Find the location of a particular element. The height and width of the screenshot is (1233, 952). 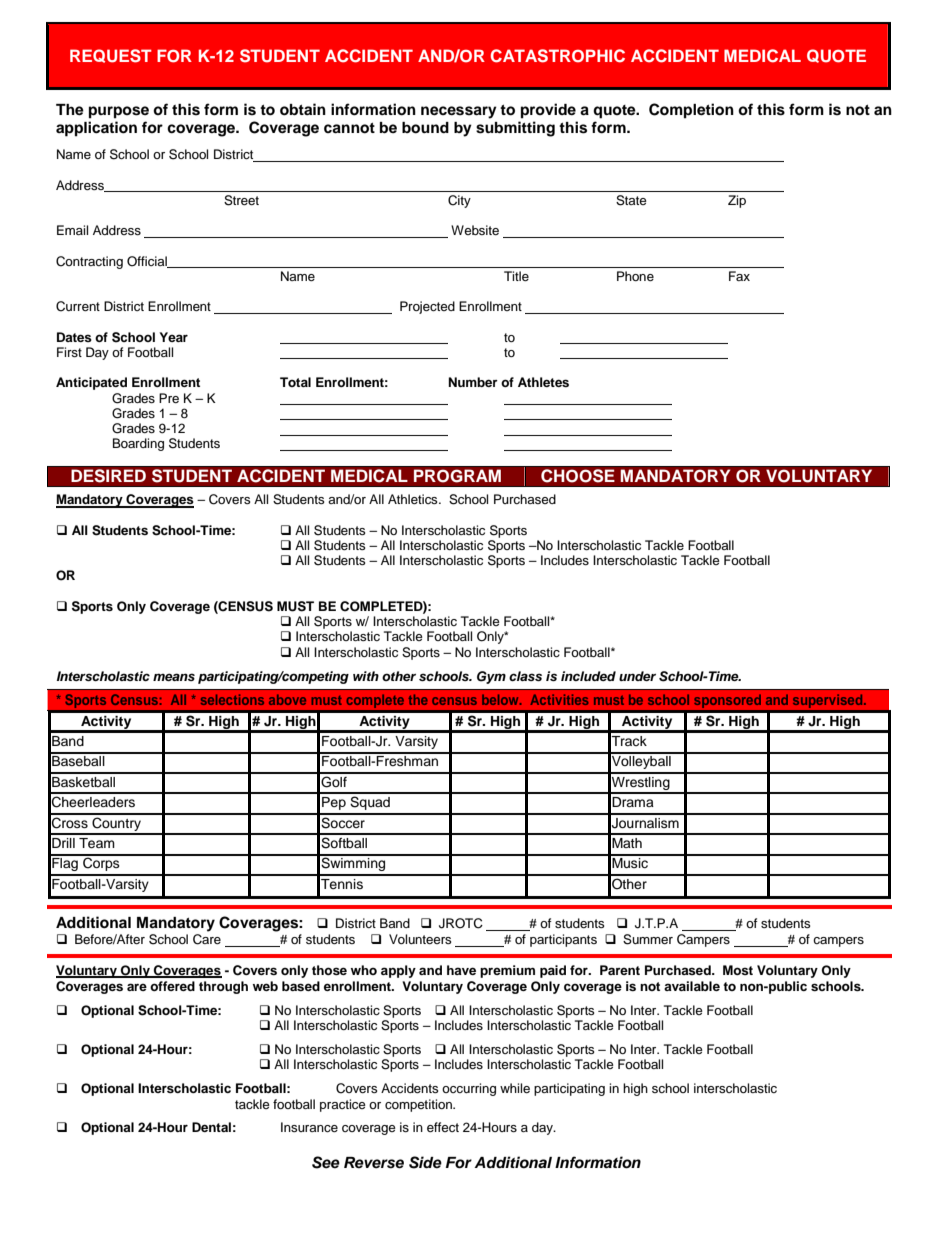

with is located at coordinates (366, 676).
